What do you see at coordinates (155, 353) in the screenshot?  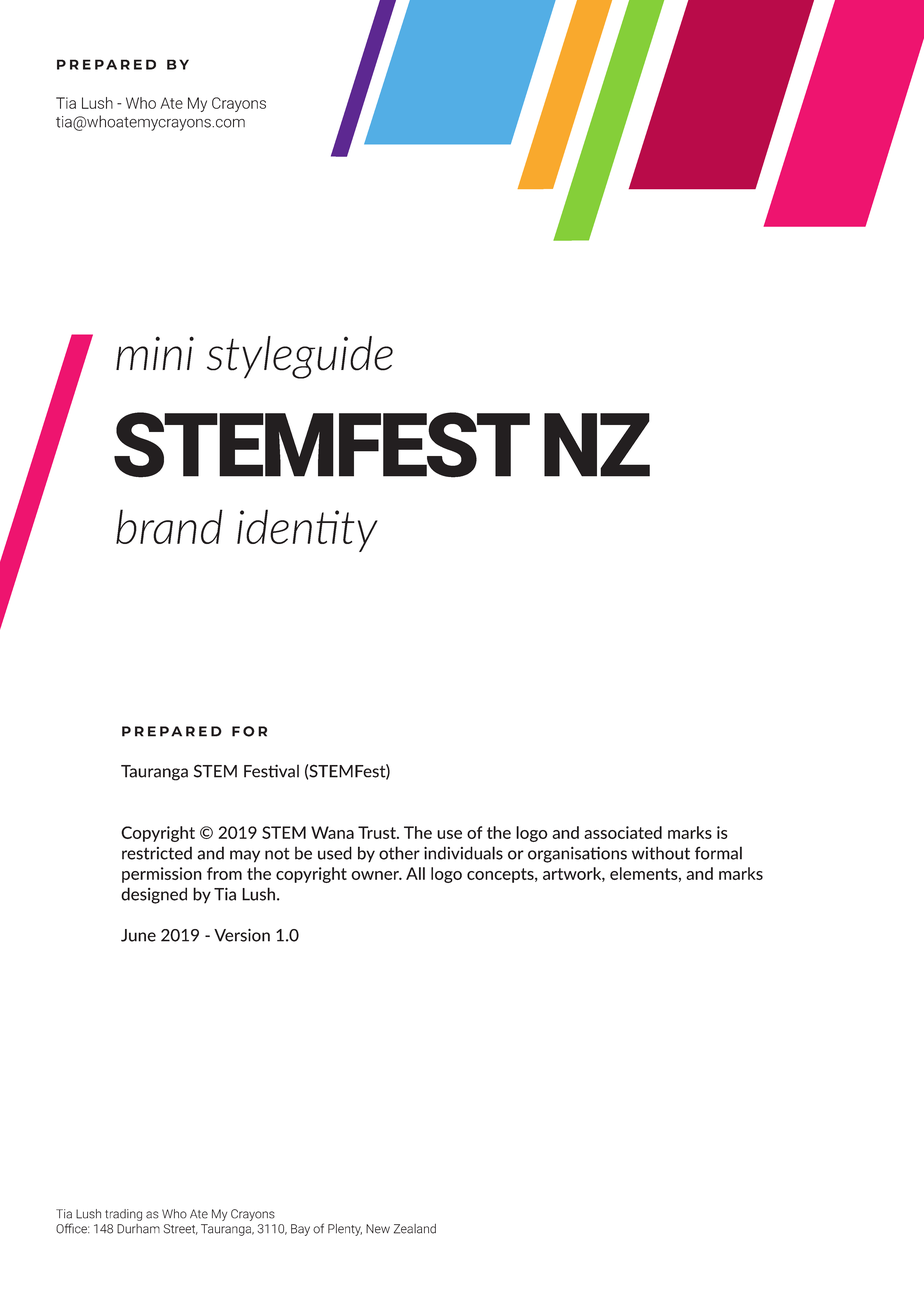 I see `mini` at bounding box center [155, 353].
